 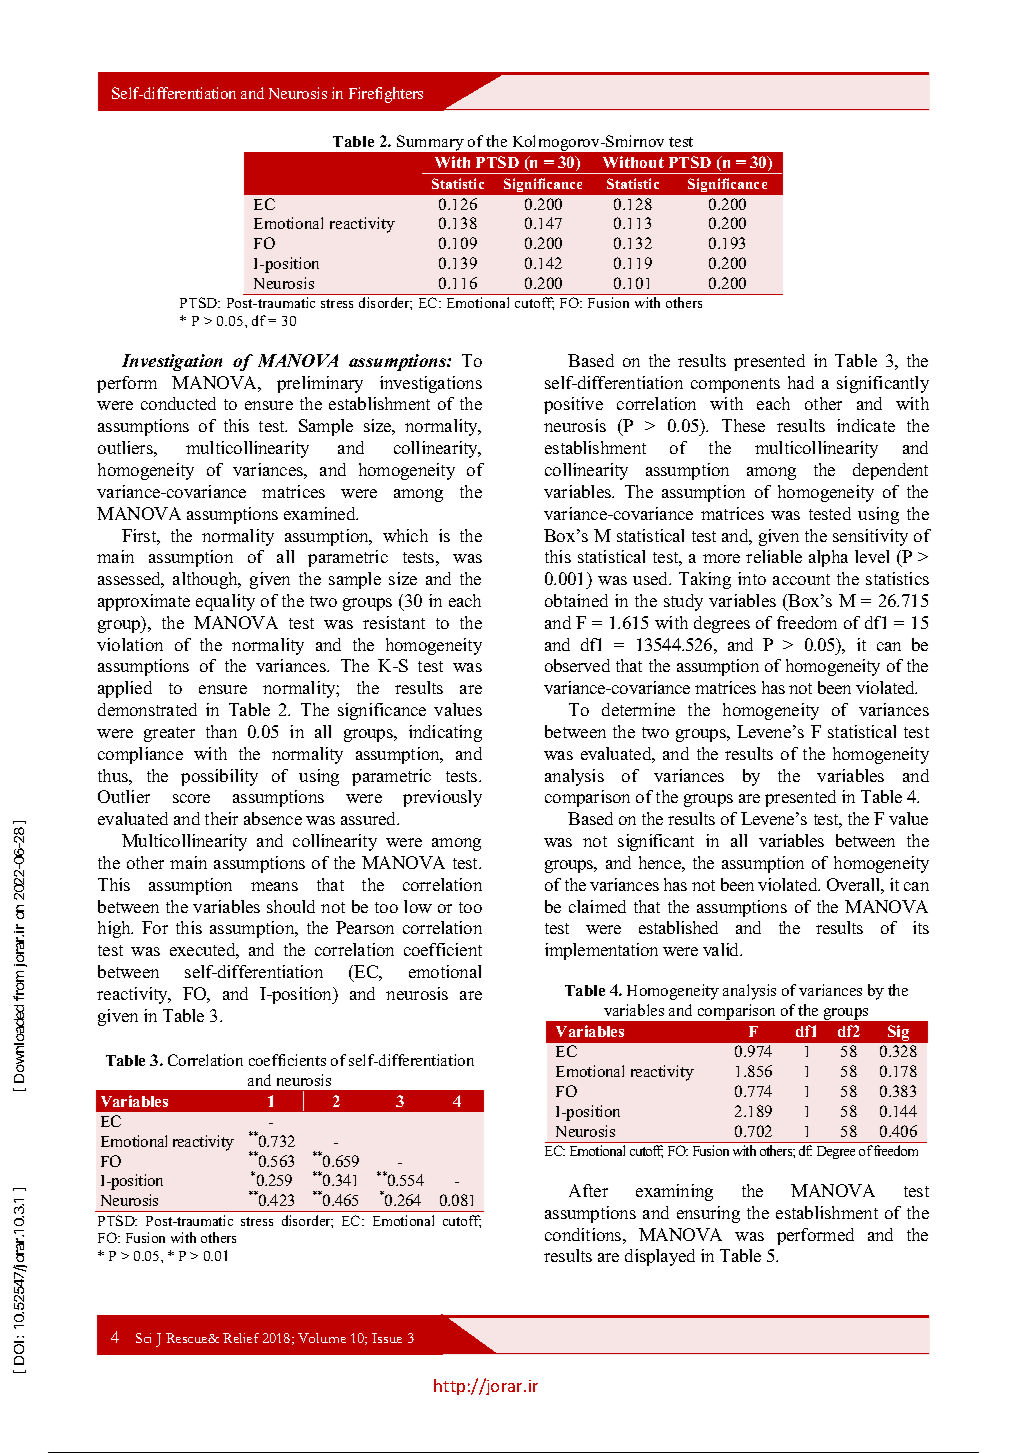 I want to click on positive, so click(x=573, y=405).
